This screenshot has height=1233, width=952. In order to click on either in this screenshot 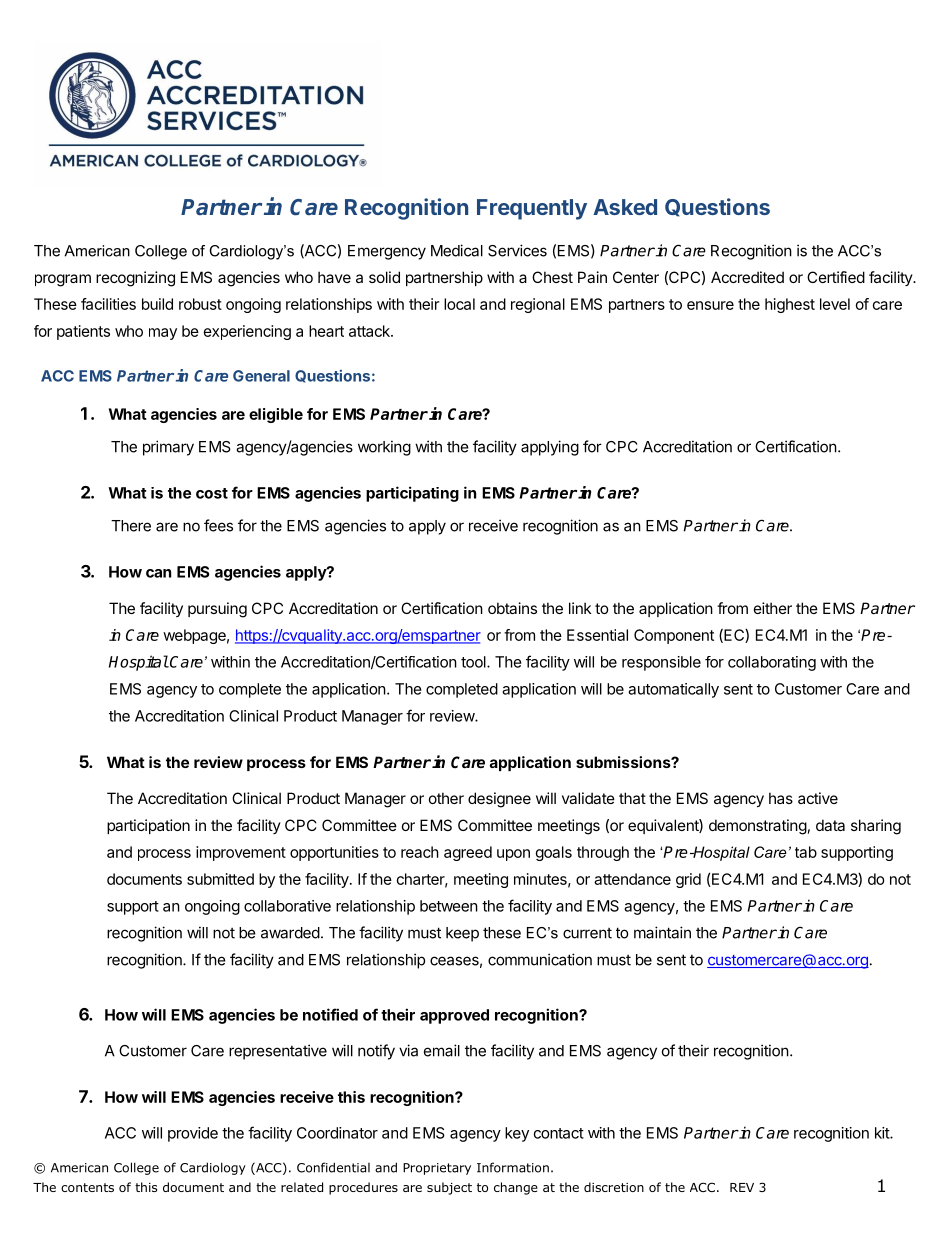, I will do `click(773, 608)`.
